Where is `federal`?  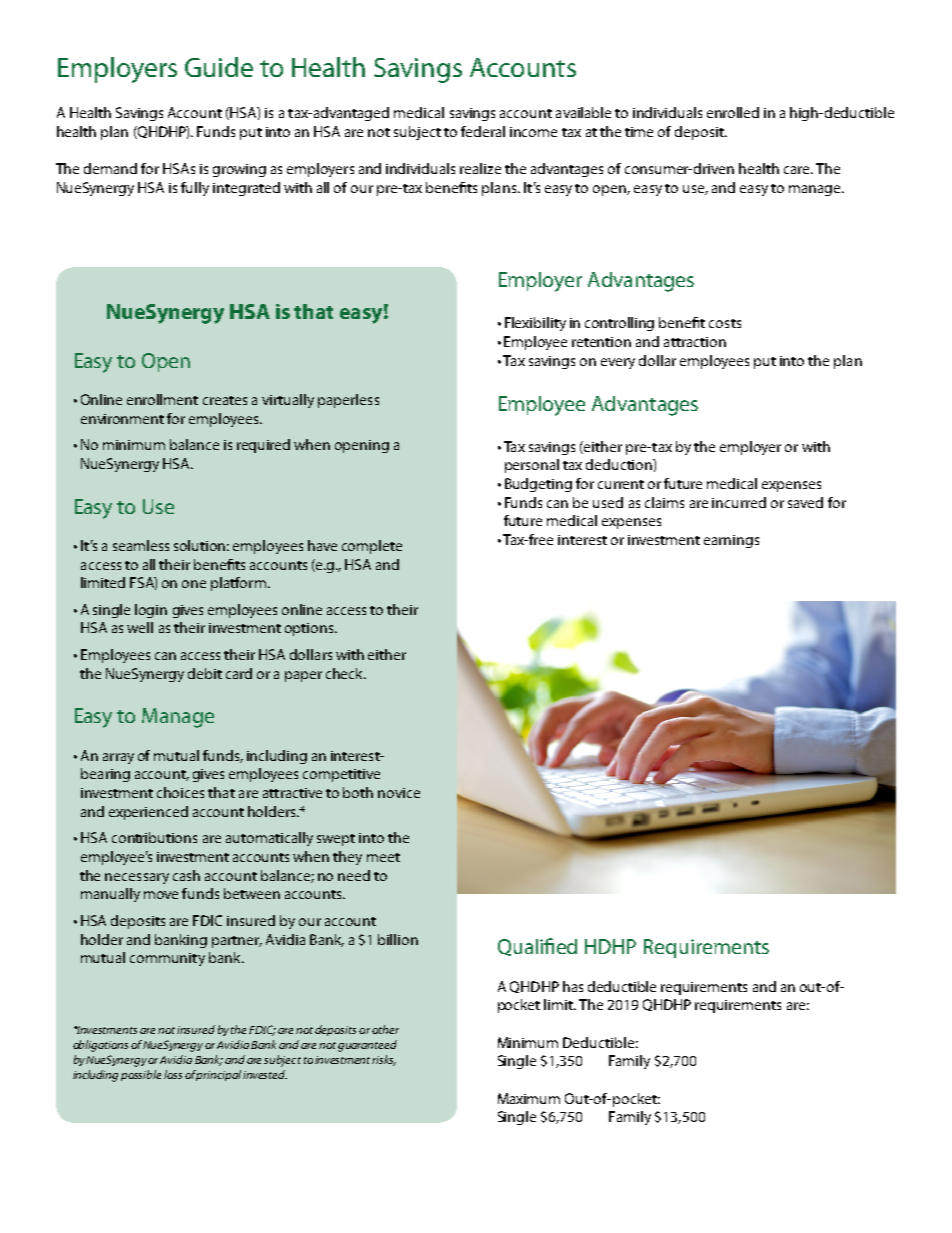 federal is located at coordinates (483, 131).
